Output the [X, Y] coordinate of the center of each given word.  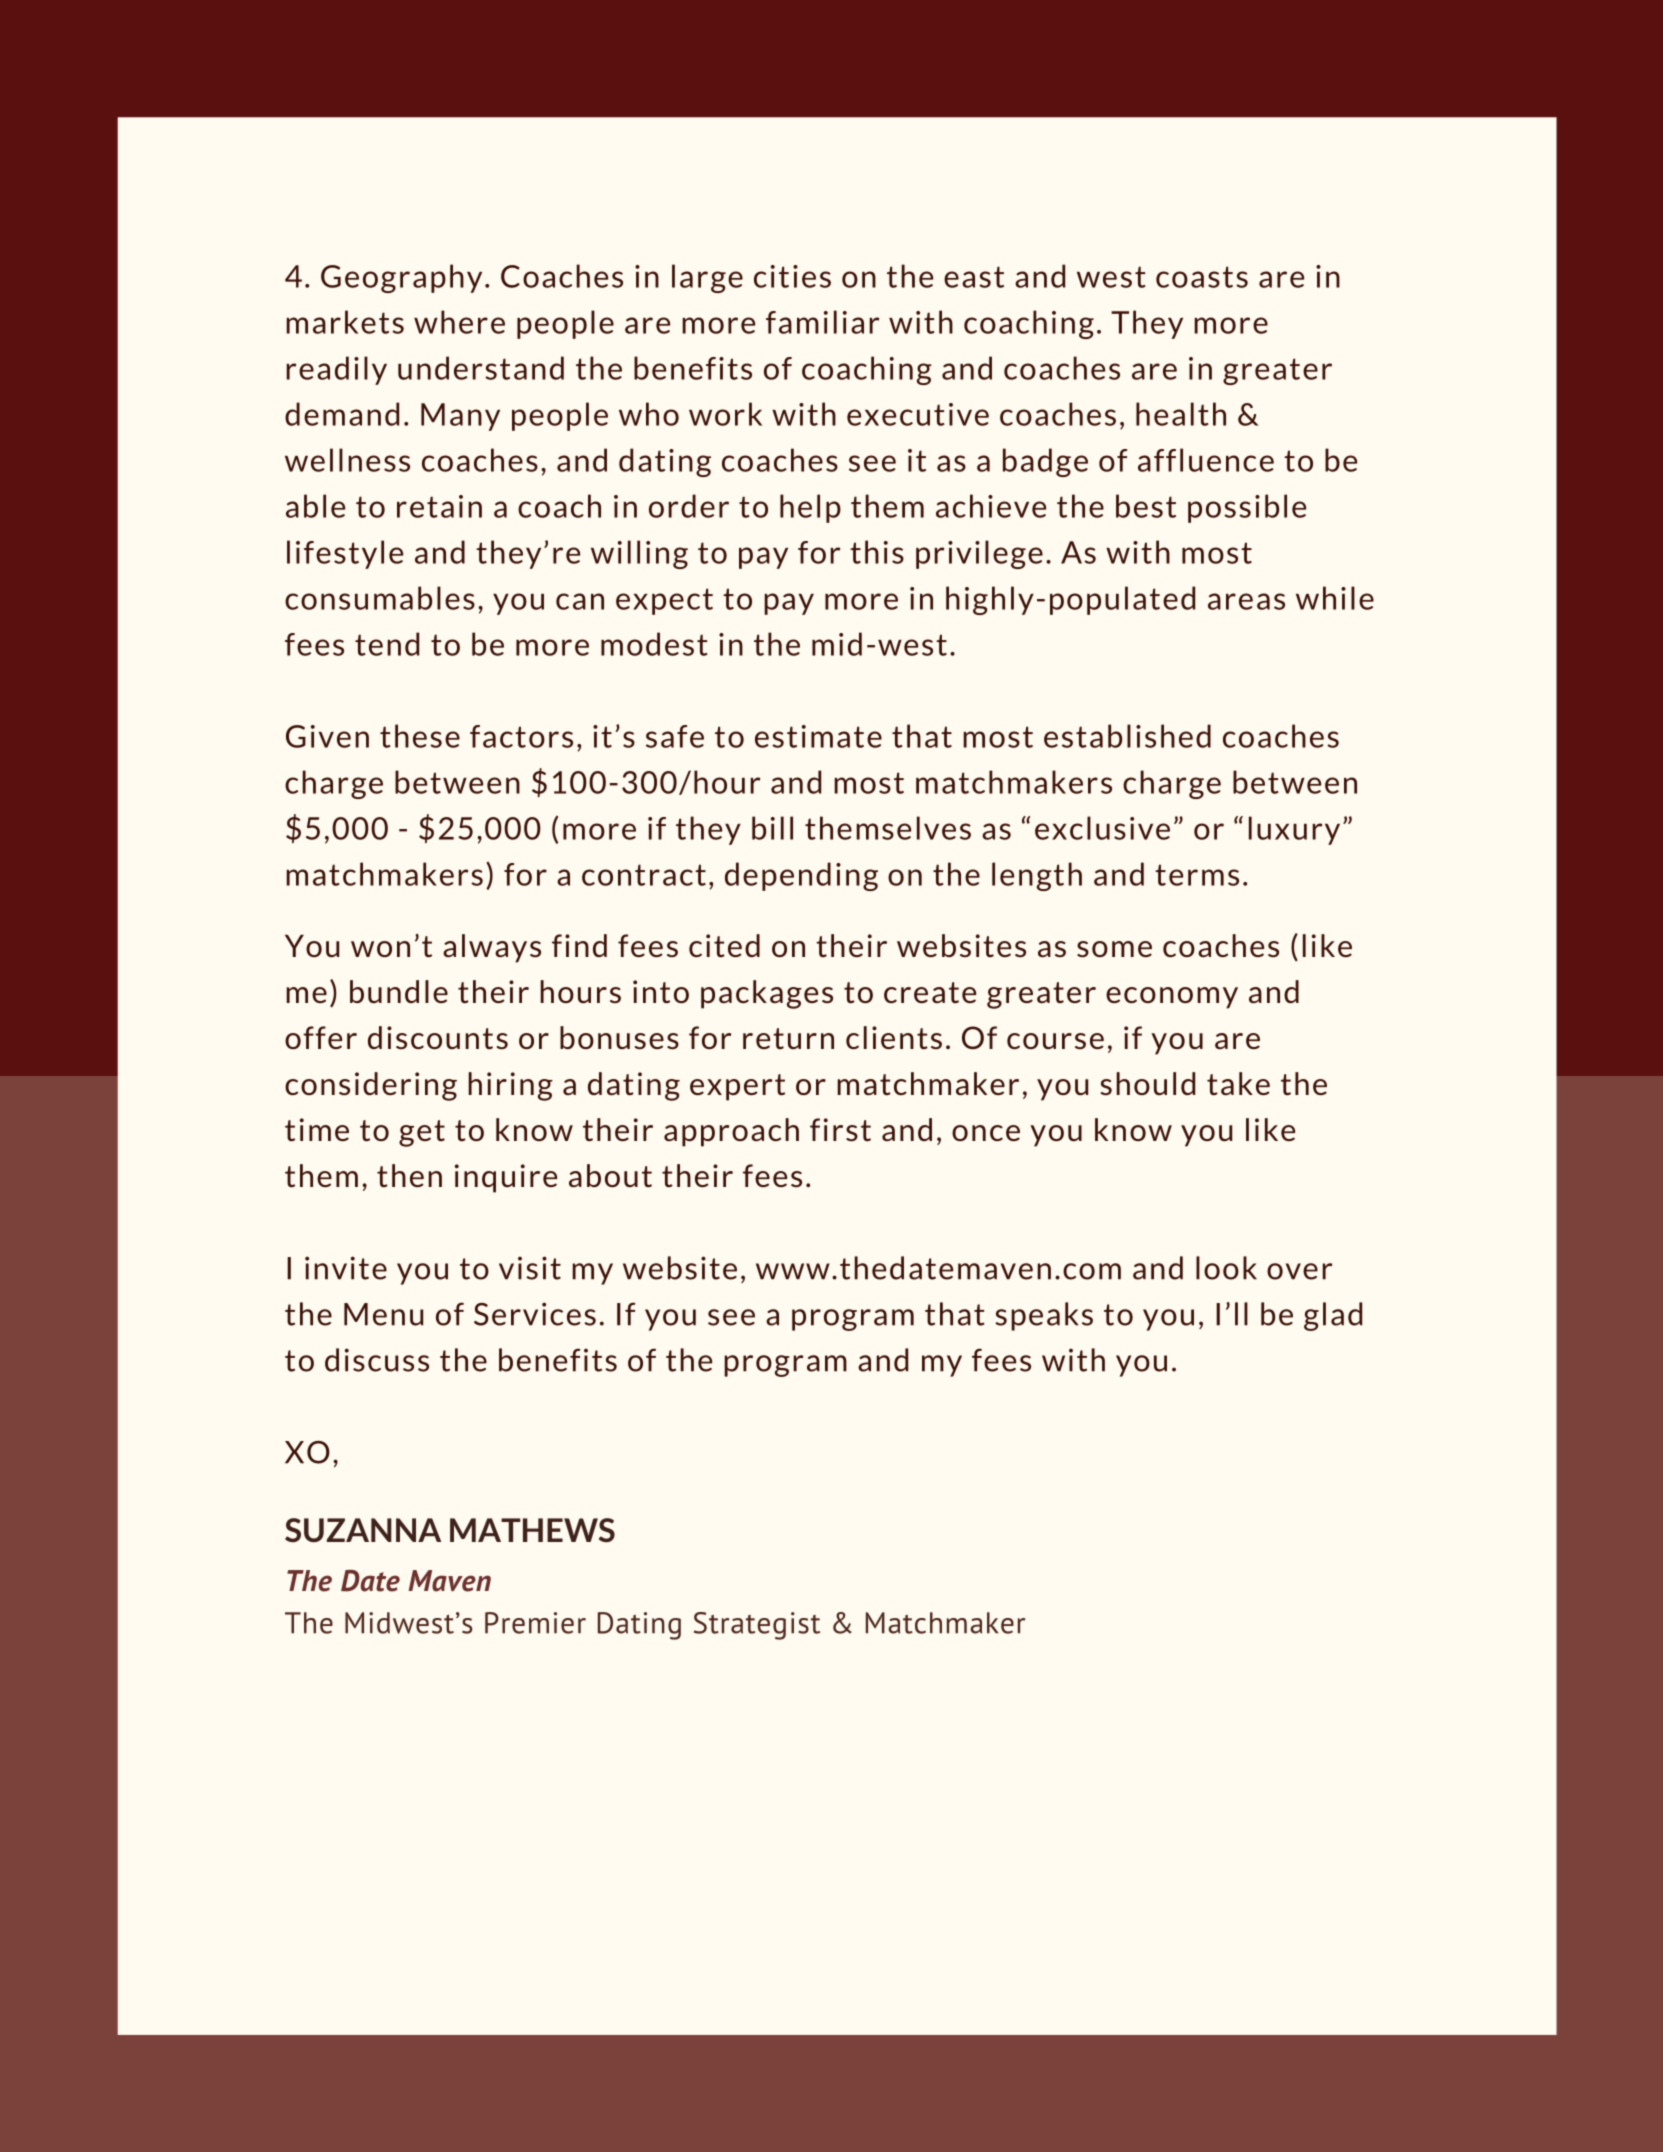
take [1238, 1084]
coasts [1202, 277]
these [420, 736]
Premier [535, 1623]
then [409, 1176]
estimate [818, 736]
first [840, 1130]
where [459, 322]
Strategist [757, 1626]
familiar [823, 322]
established [1127, 736]
